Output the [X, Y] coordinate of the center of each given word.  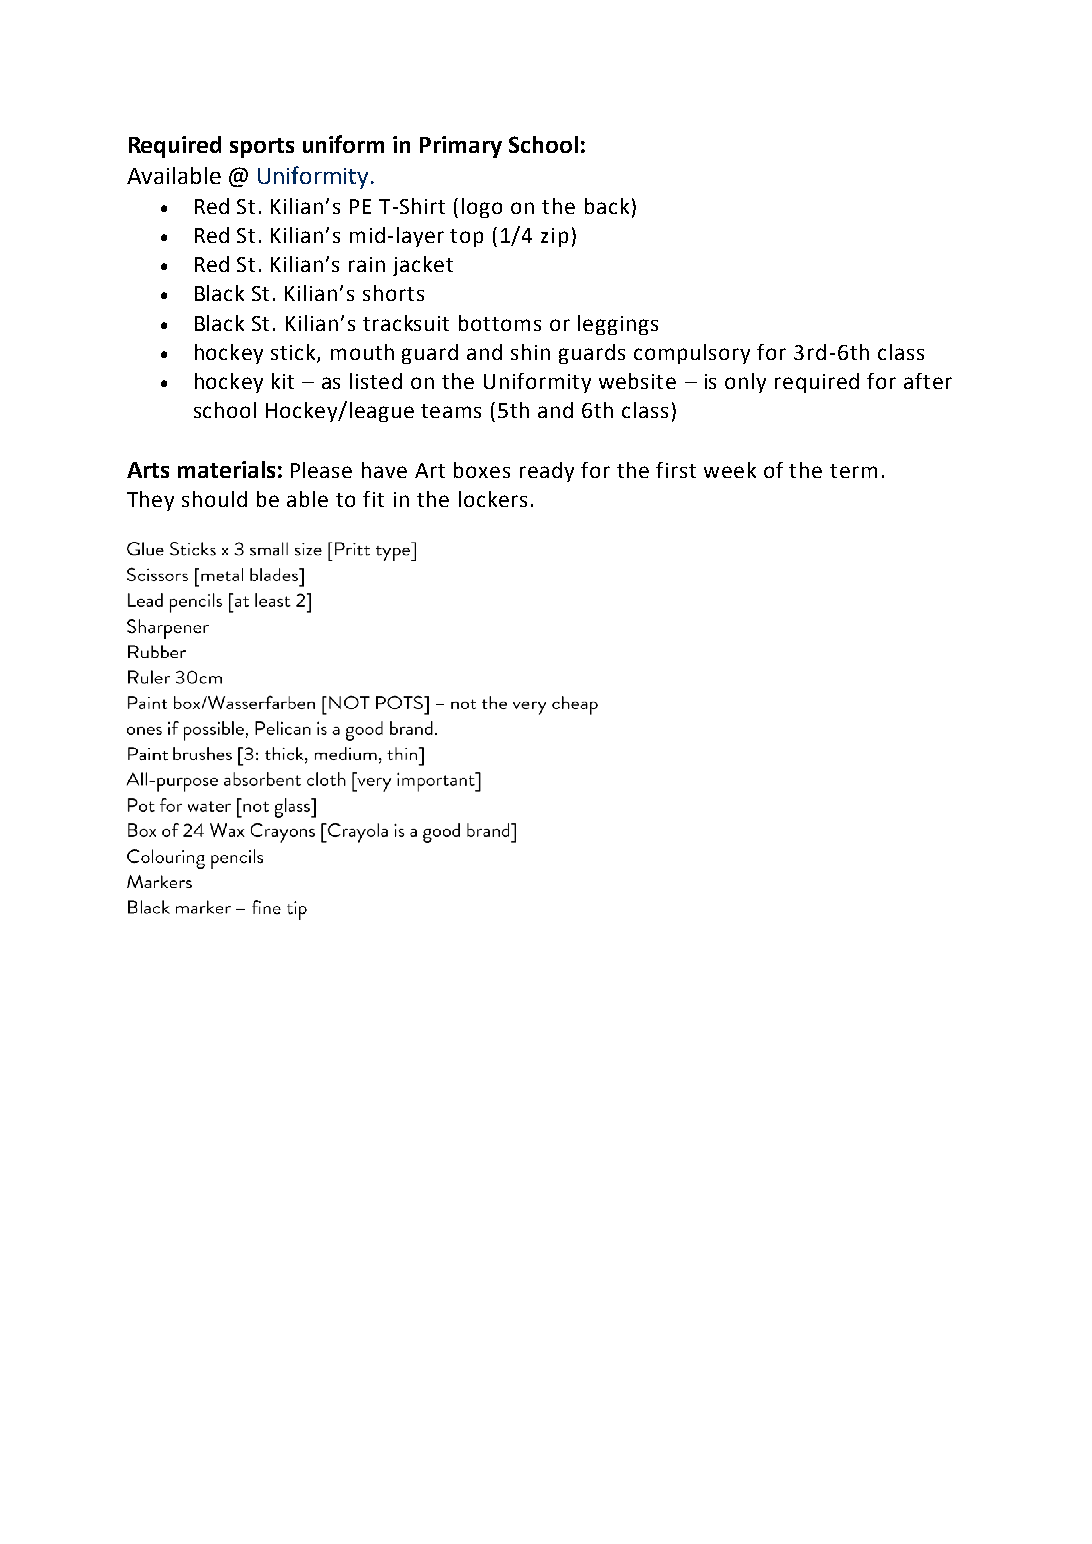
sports [262, 148]
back [607, 206]
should [214, 499]
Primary [461, 147]
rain [367, 264]
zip [554, 237]
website [637, 381]
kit [283, 381]
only [745, 383]
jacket [423, 266]
